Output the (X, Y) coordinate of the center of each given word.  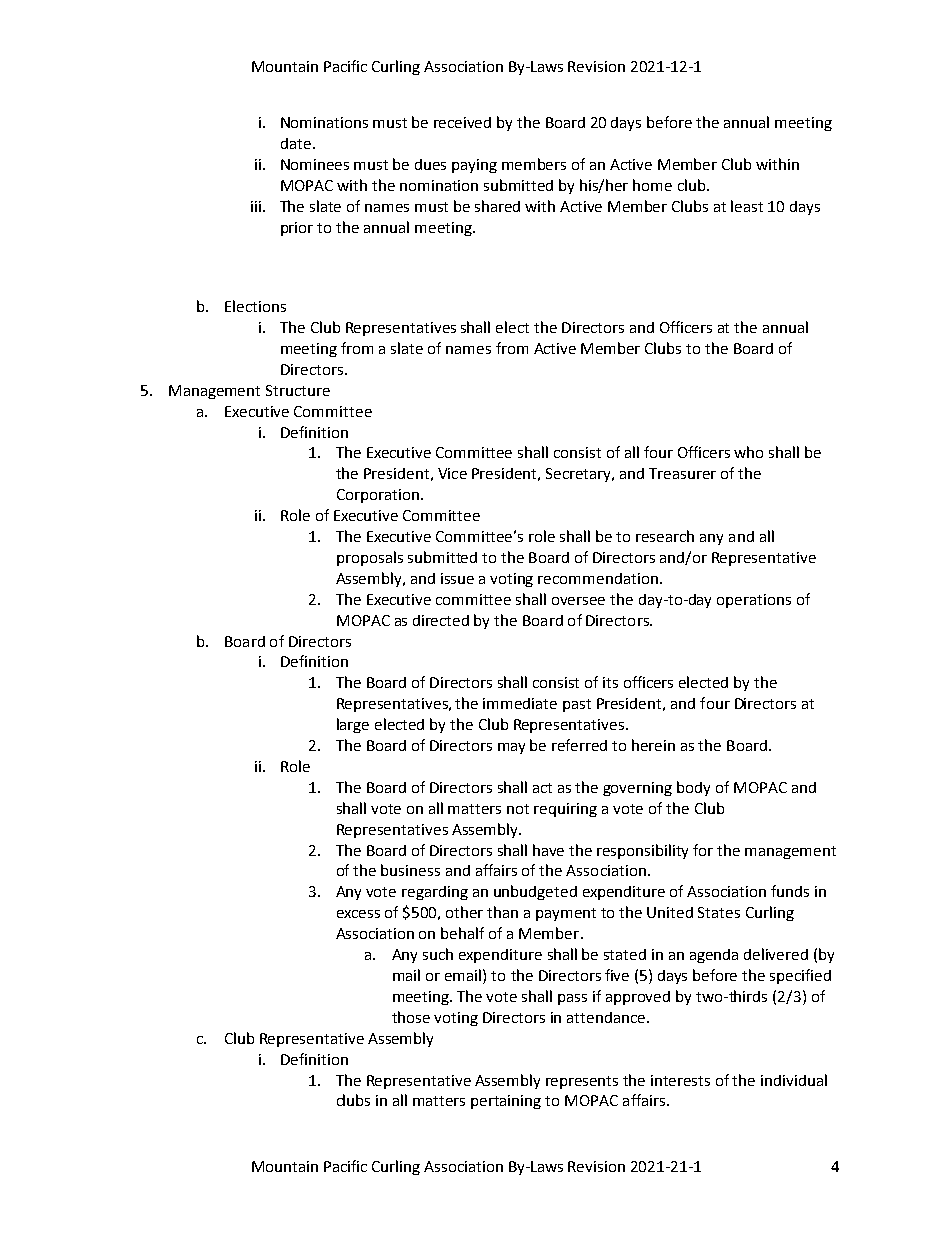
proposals (370, 558)
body (693, 788)
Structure (298, 390)
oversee (578, 601)
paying (474, 166)
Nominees (315, 164)
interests (680, 1080)
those (411, 1017)
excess (358, 914)
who (748, 452)
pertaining (506, 1102)
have (548, 850)
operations (754, 601)
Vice (452, 473)
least (747, 206)
